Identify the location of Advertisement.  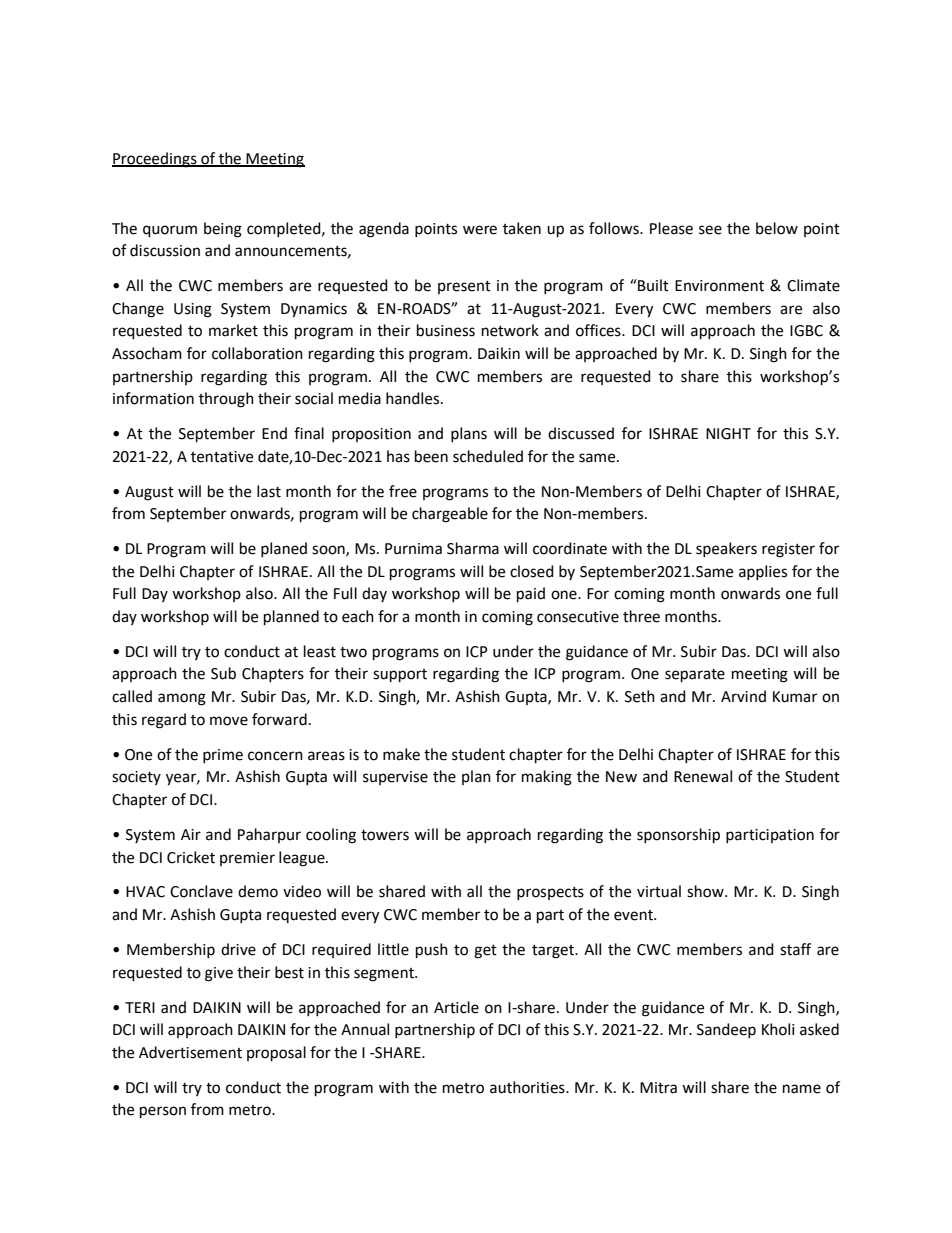
(190, 1052).
